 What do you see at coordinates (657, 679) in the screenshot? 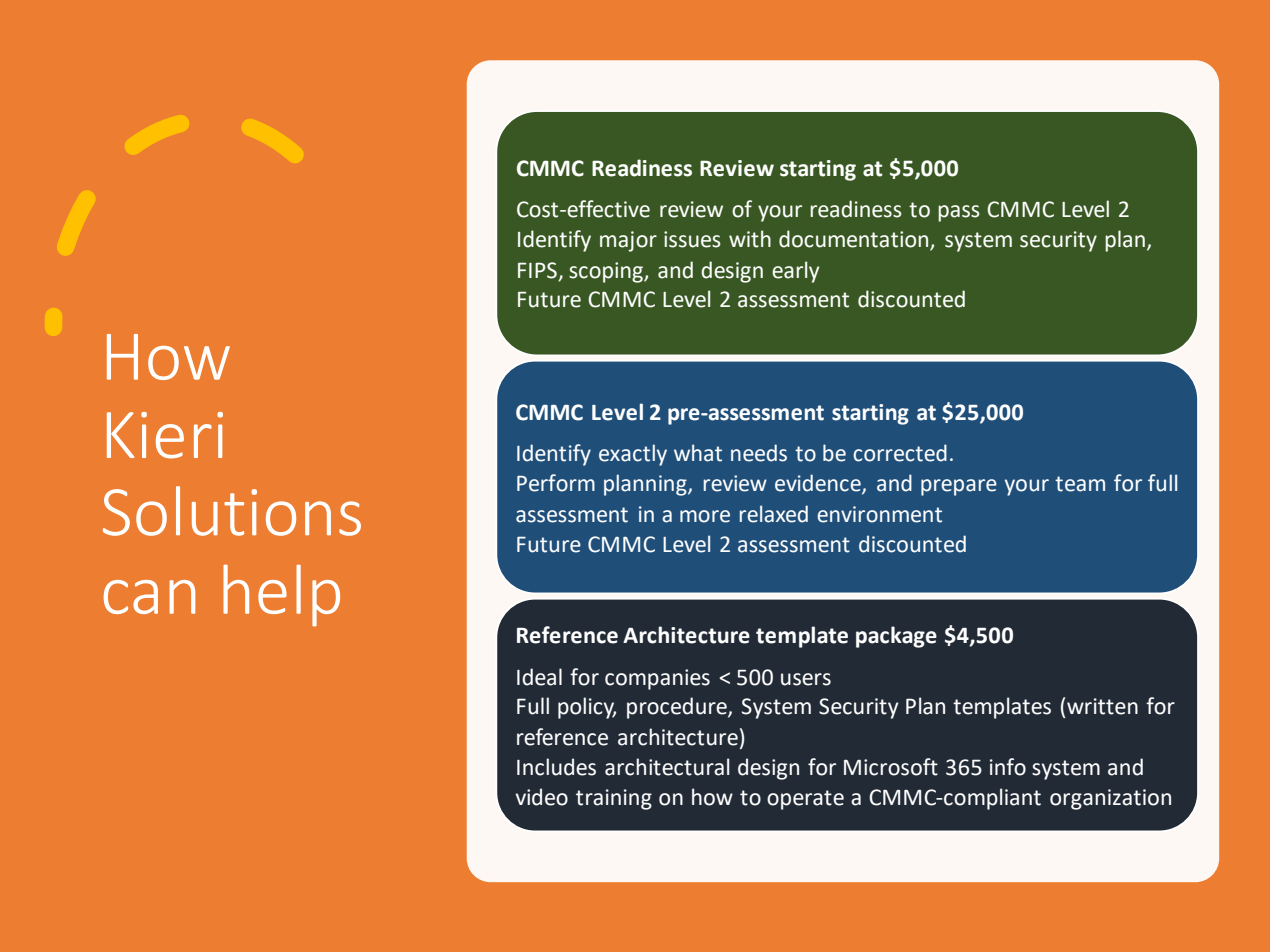
I see `companies` at bounding box center [657, 679].
